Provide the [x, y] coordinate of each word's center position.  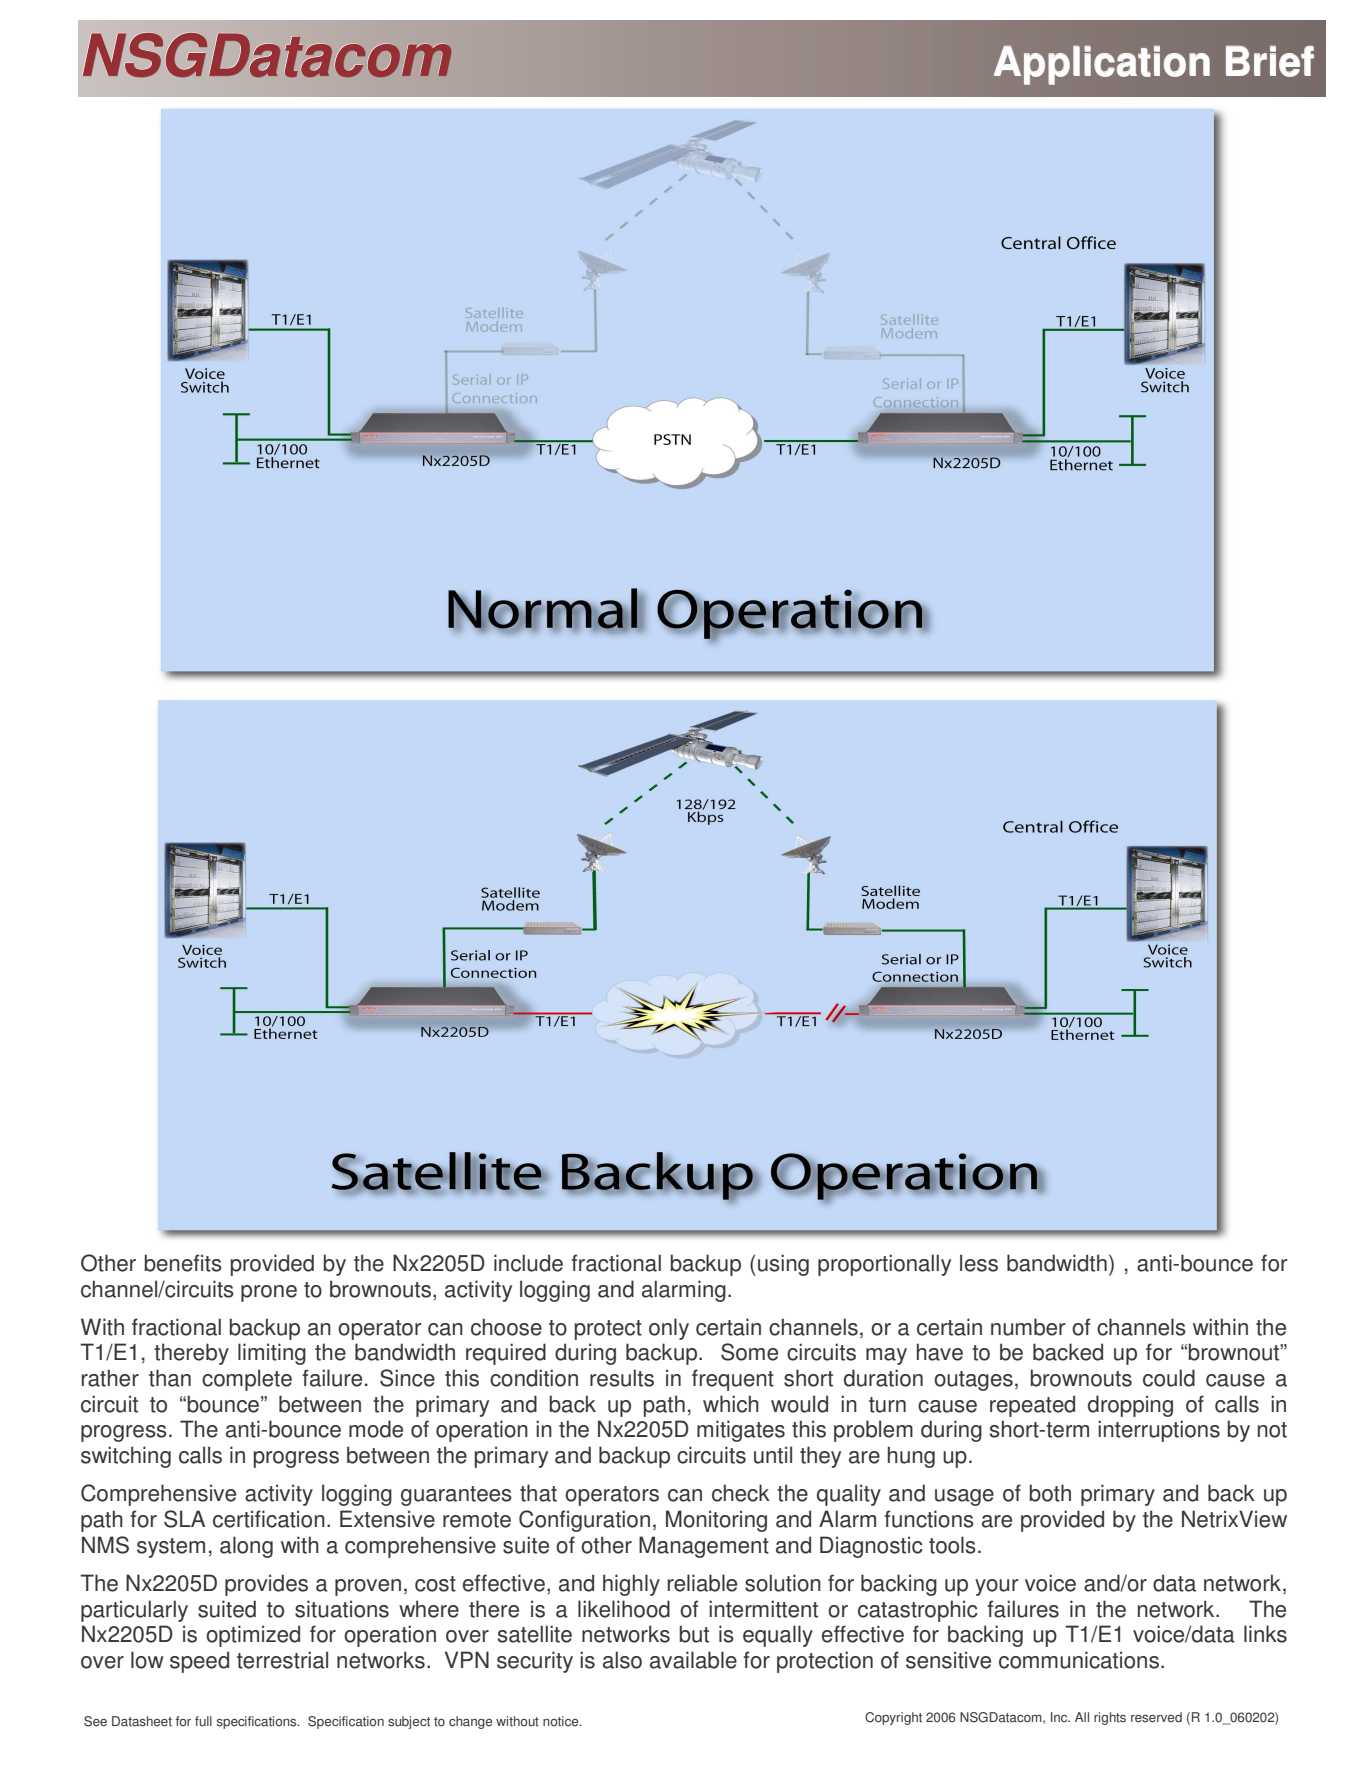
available [693, 1660]
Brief [1270, 61]
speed [199, 1662]
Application [1102, 65]
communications [1079, 1660]
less [979, 1263]
